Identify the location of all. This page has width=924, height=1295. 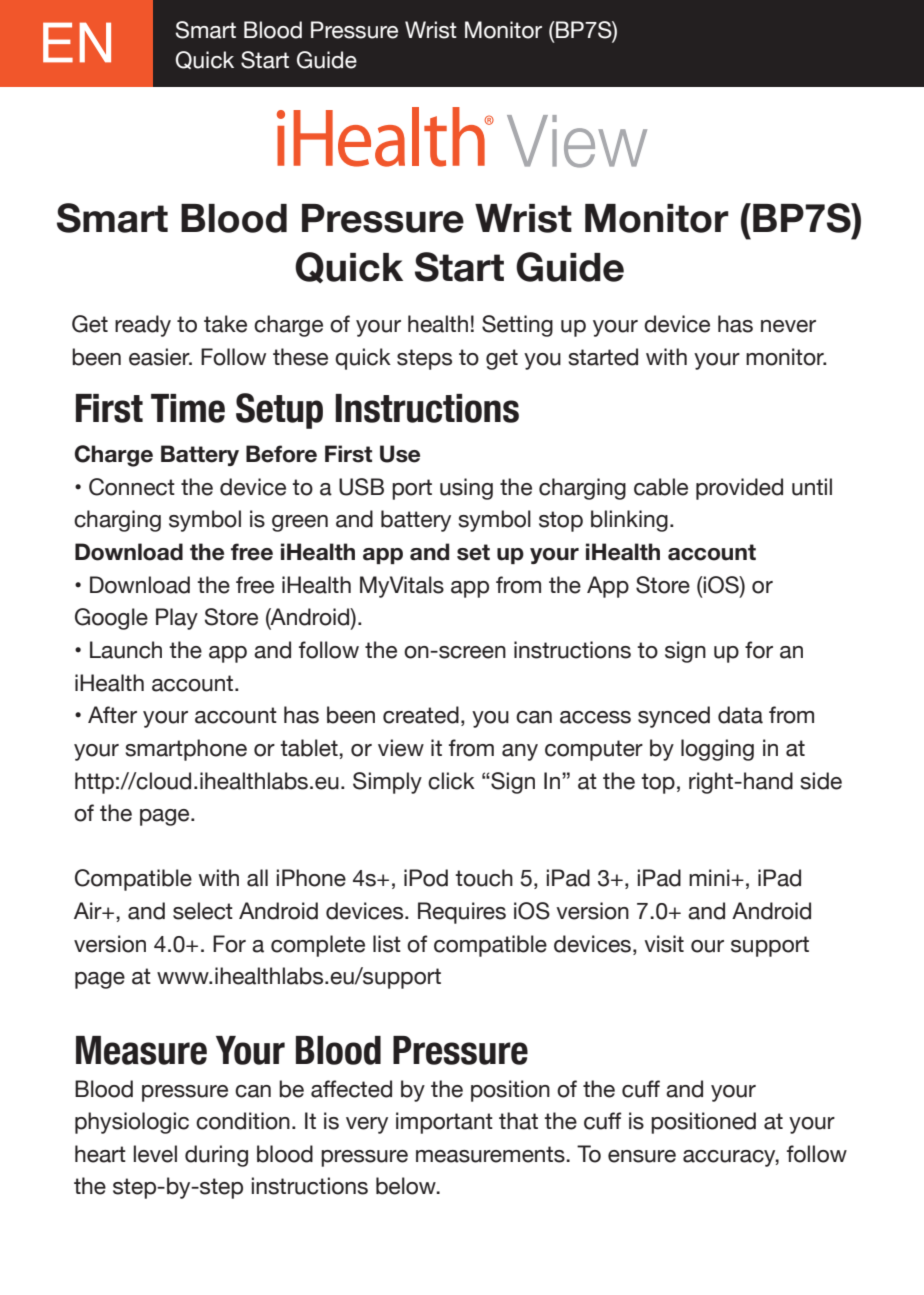
(257, 878).
